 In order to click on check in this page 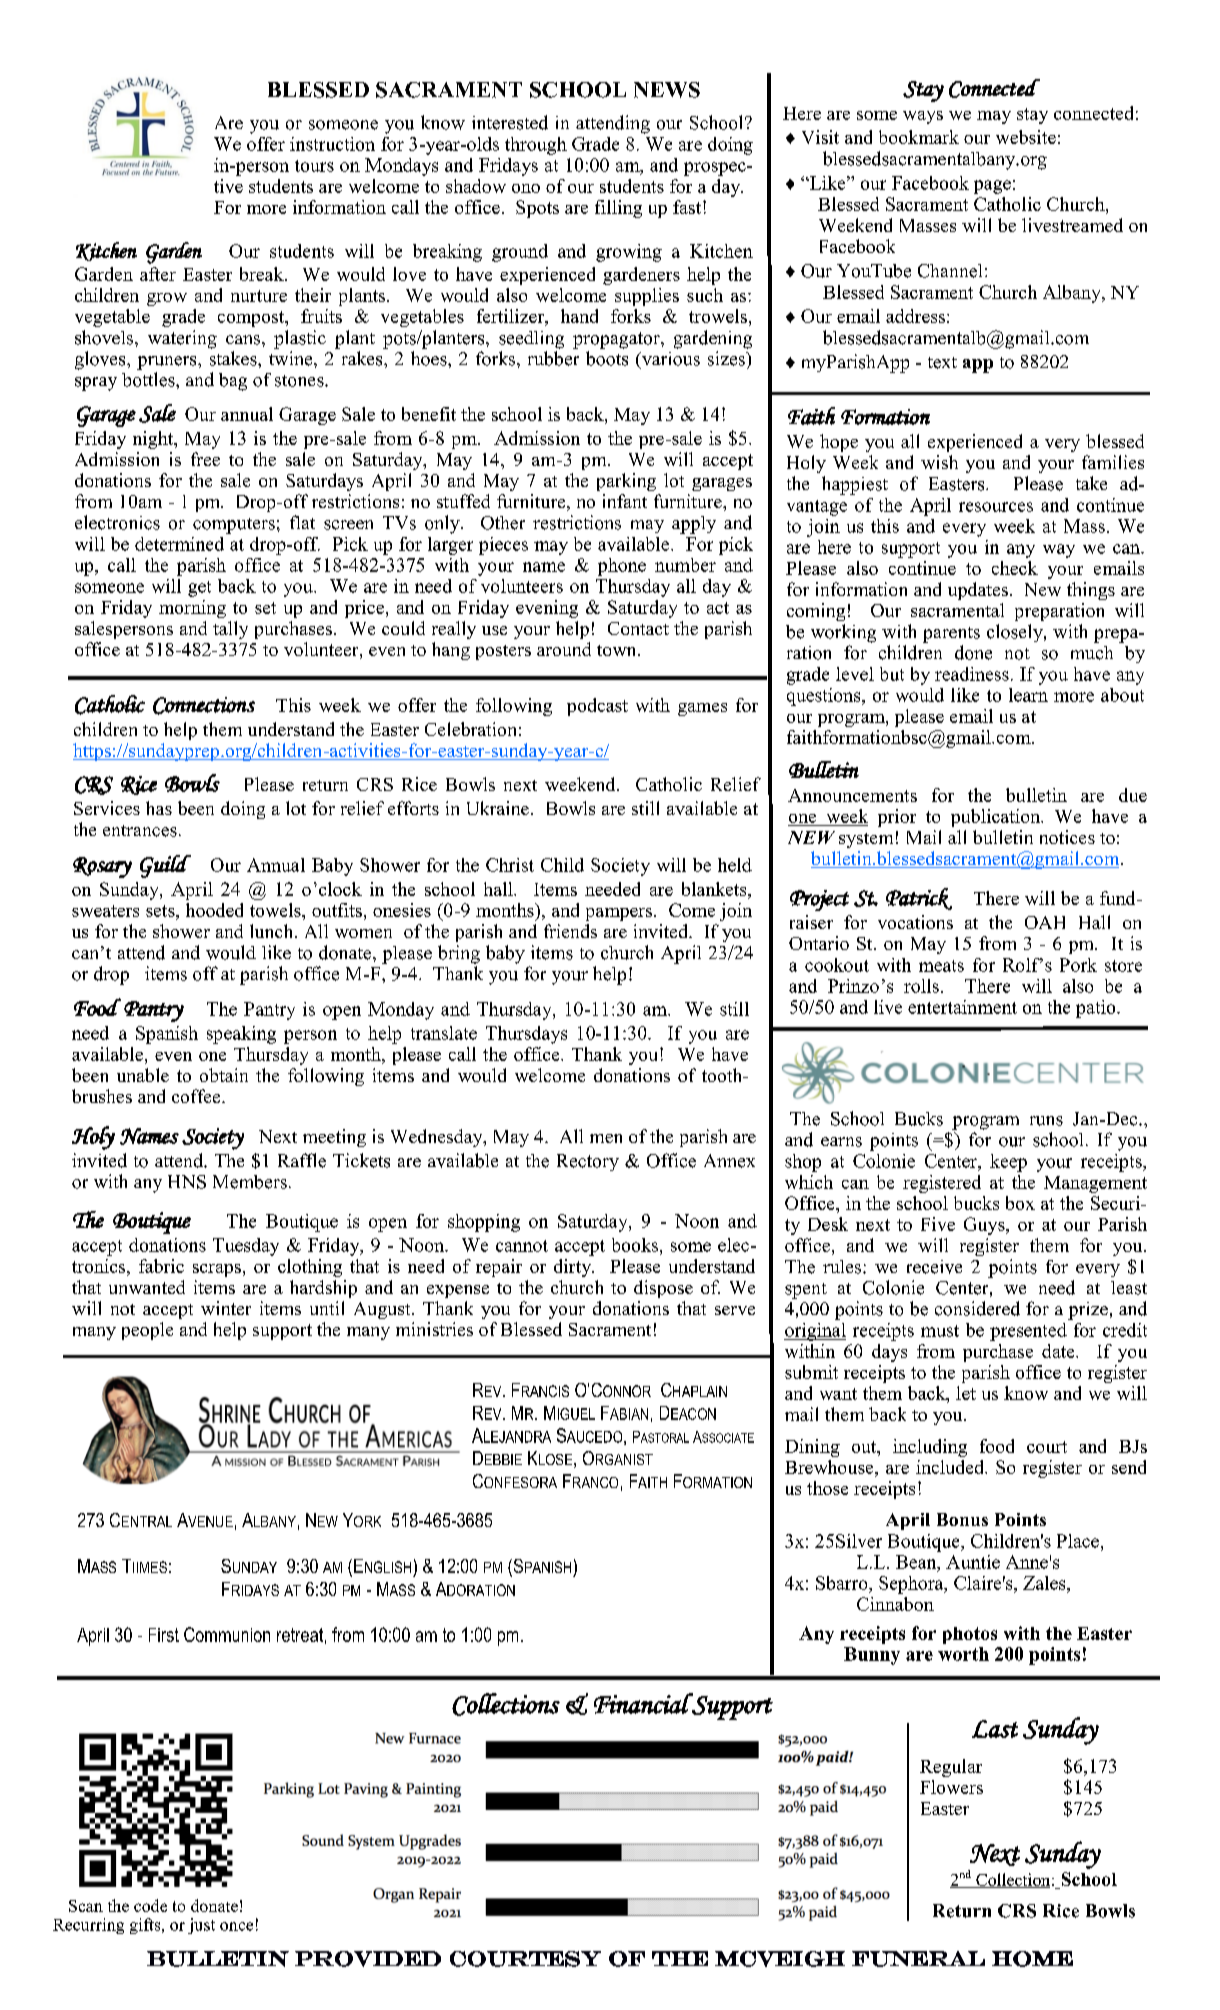, I will do `click(1015, 568)`.
